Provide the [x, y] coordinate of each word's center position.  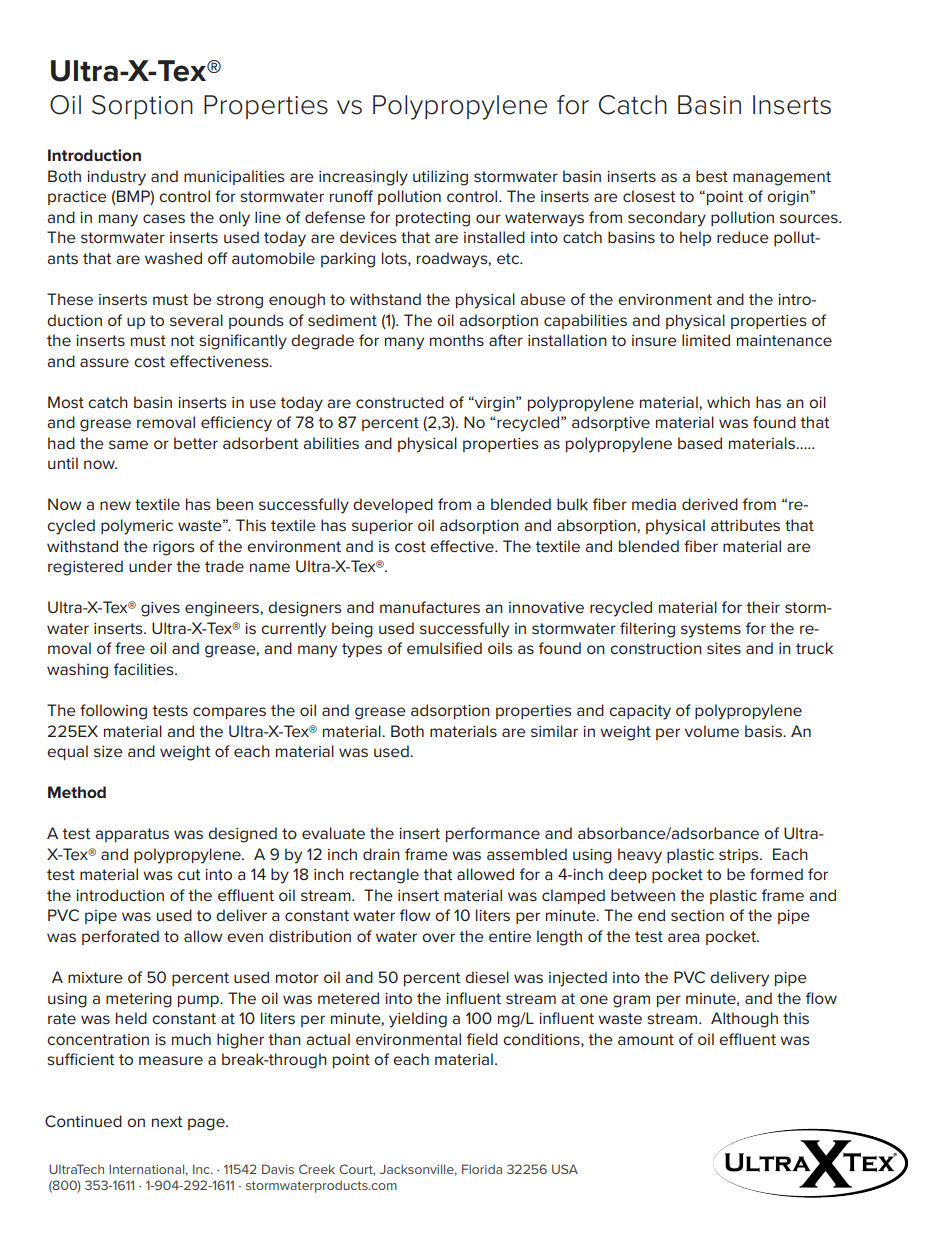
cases [164, 218]
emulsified [444, 648]
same [128, 444]
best [712, 176]
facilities [145, 669]
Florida [482, 1169]
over [438, 937]
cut [189, 874]
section [697, 915]
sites [724, 648]
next [167, 1121]
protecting [433, 219]
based [700, 443]
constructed [400, 402]
